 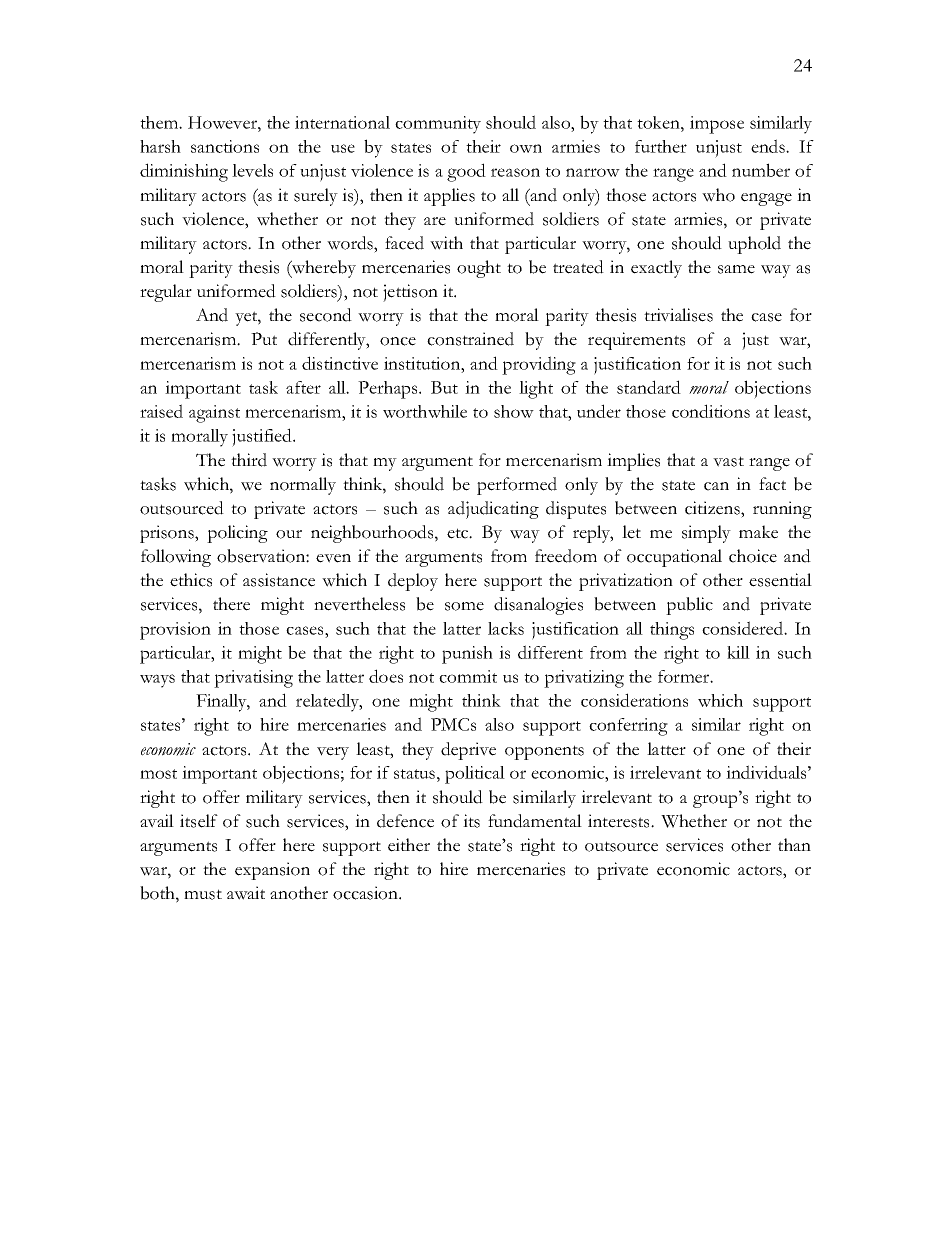 I want to click on policing, so click(x=237, y=534).
